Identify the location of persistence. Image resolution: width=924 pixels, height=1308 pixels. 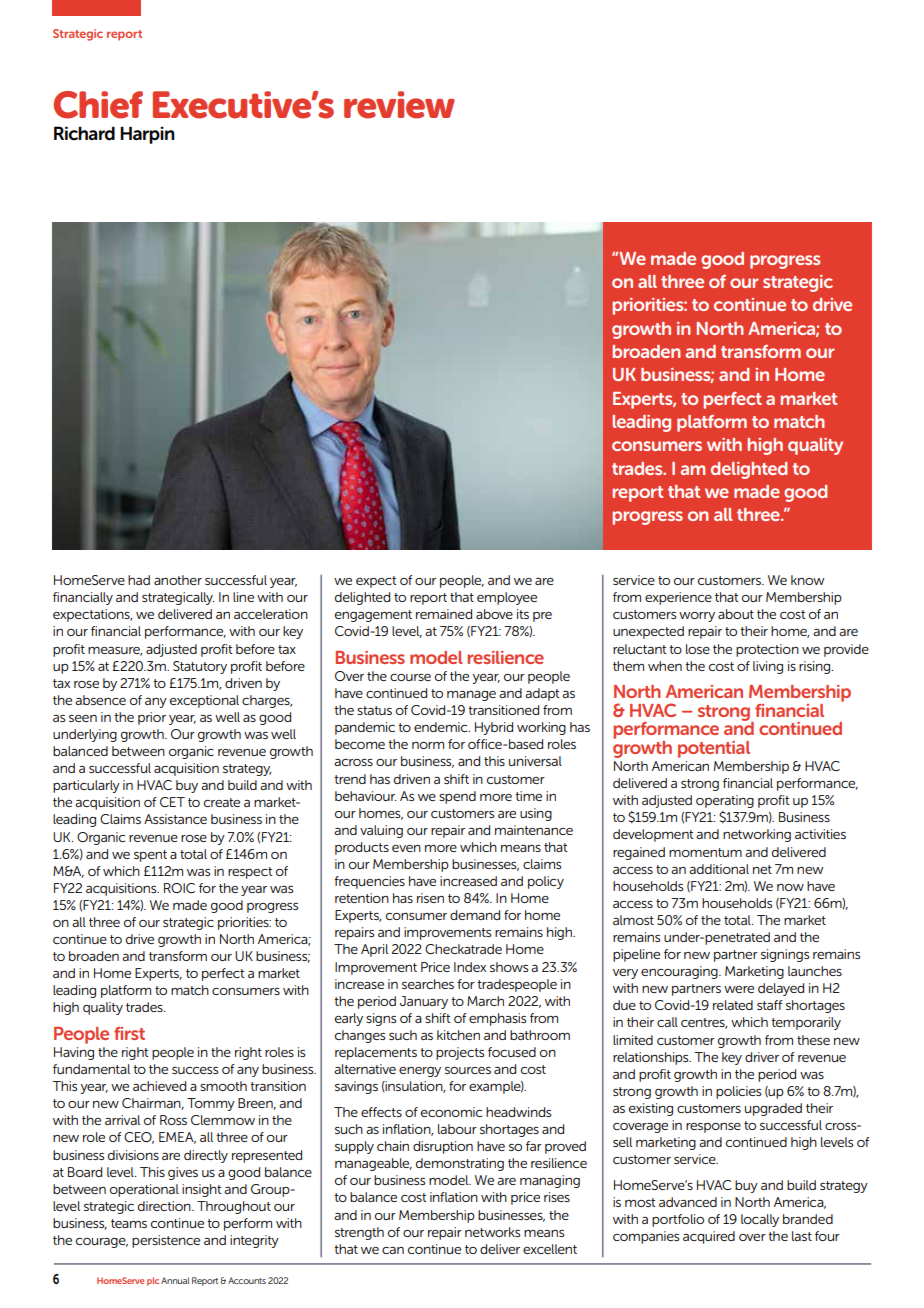
(166, 1241).
